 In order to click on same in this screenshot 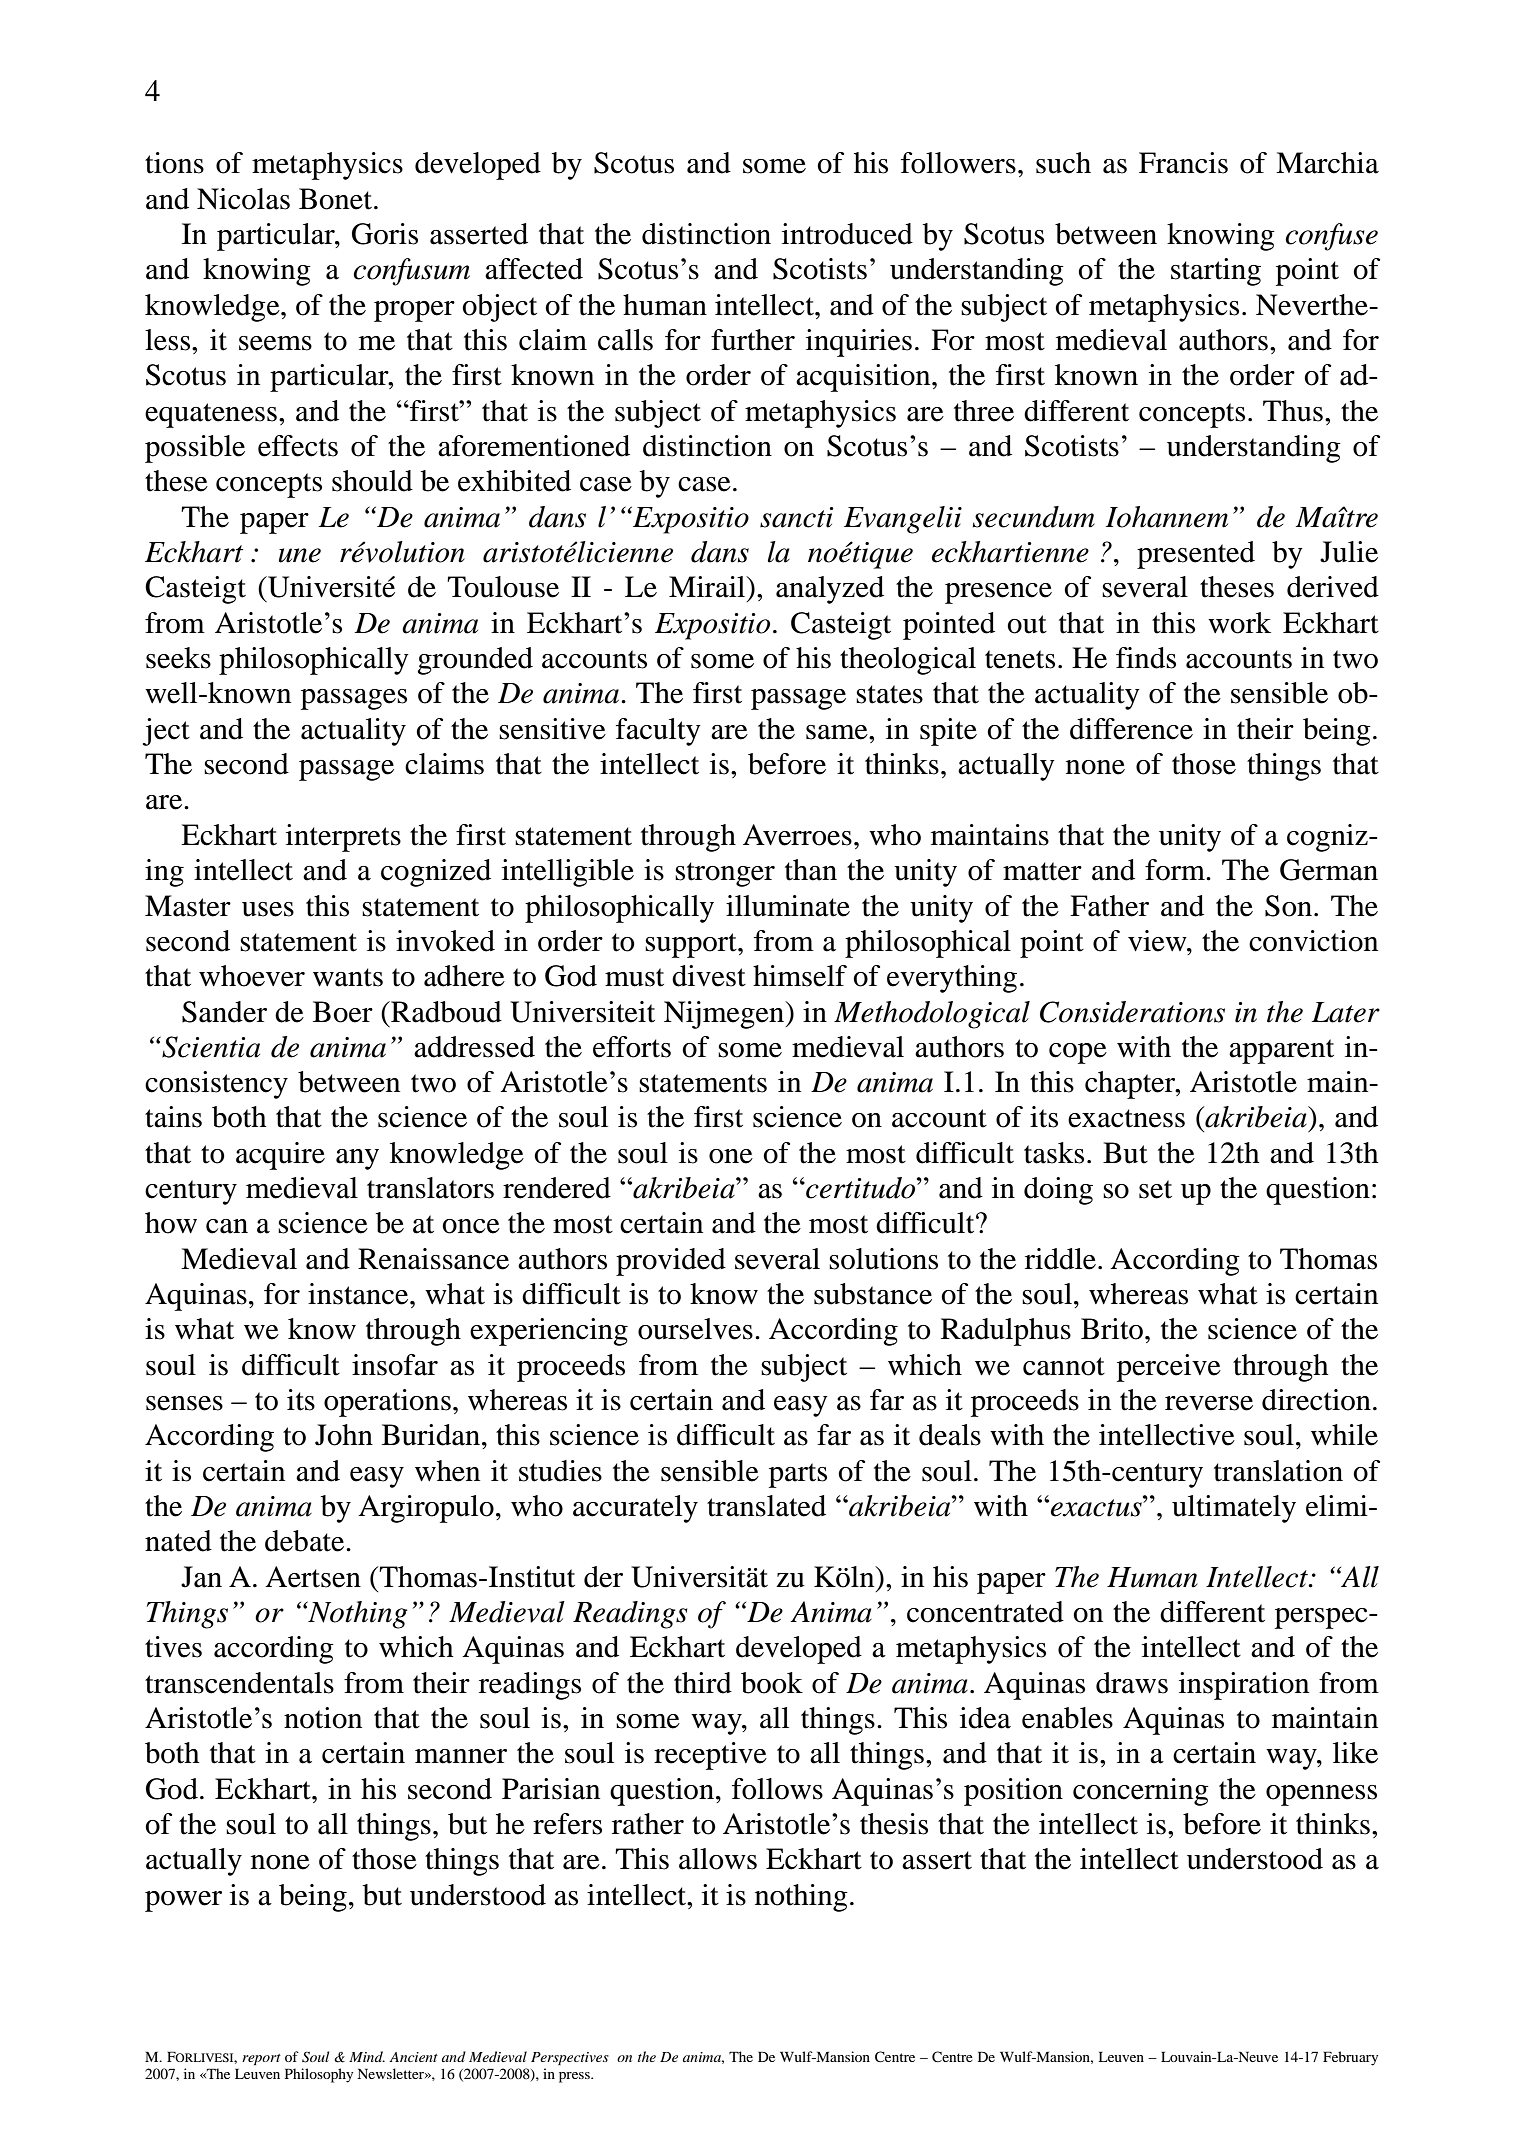, I will do `click(838, 732)`.
